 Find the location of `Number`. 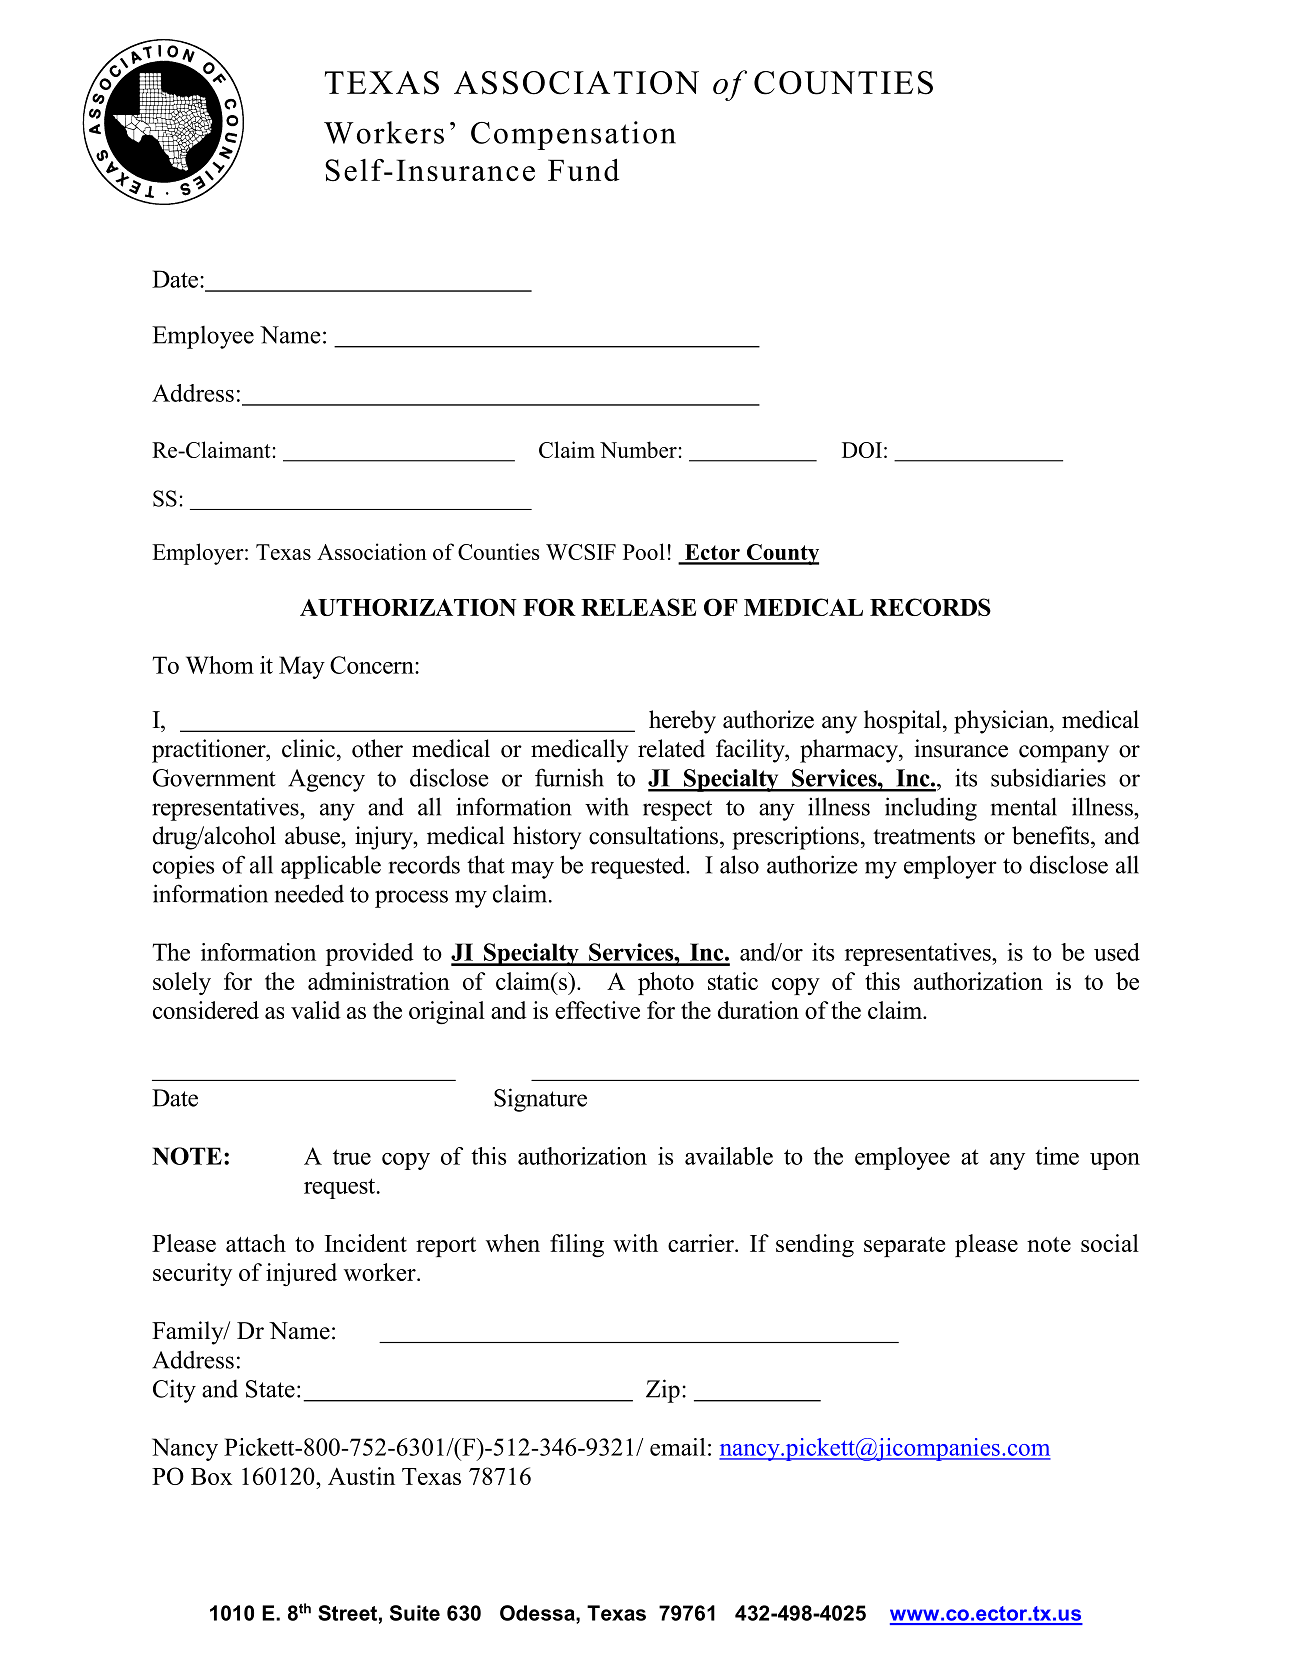

Number is located at coordinates (638, 449).
